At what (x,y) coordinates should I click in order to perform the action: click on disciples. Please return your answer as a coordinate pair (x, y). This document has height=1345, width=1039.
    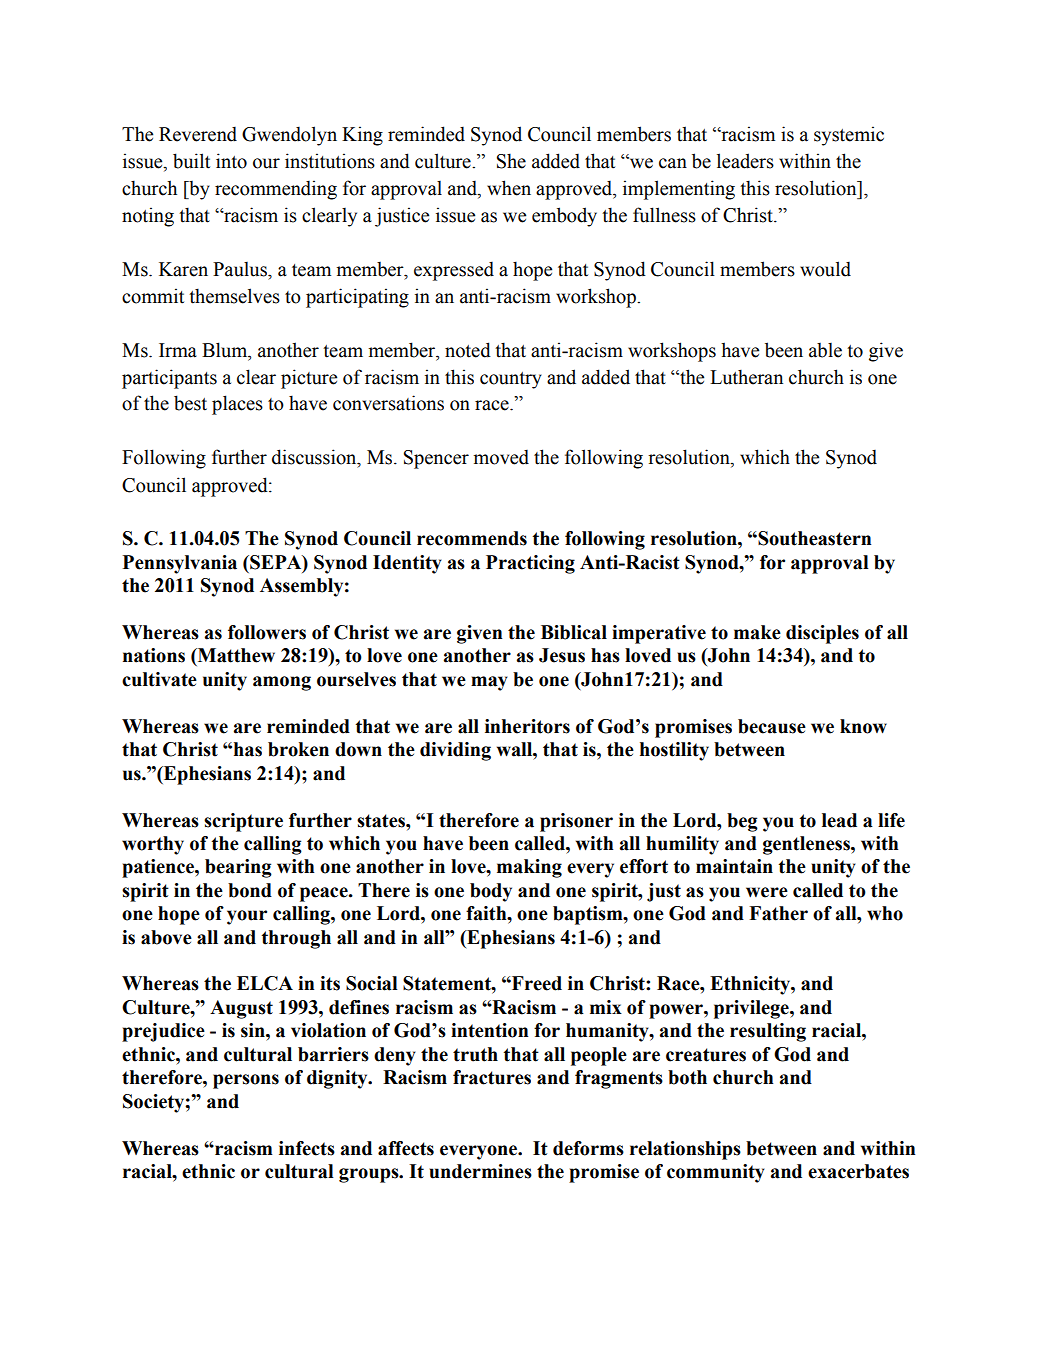
    Looking at the image, I should click on (822, 634).
